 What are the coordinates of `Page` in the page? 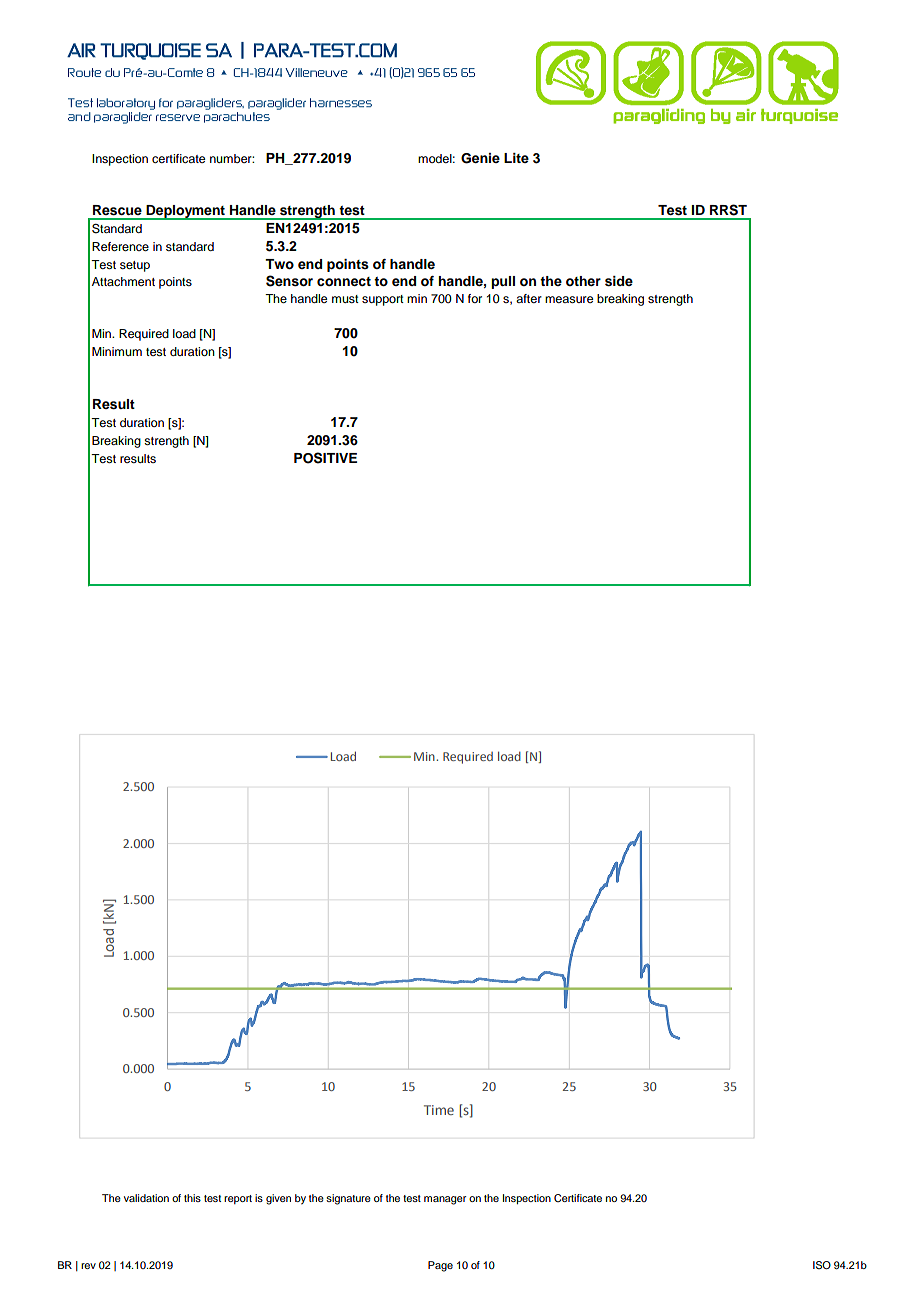 It's located at (440, 1266).
